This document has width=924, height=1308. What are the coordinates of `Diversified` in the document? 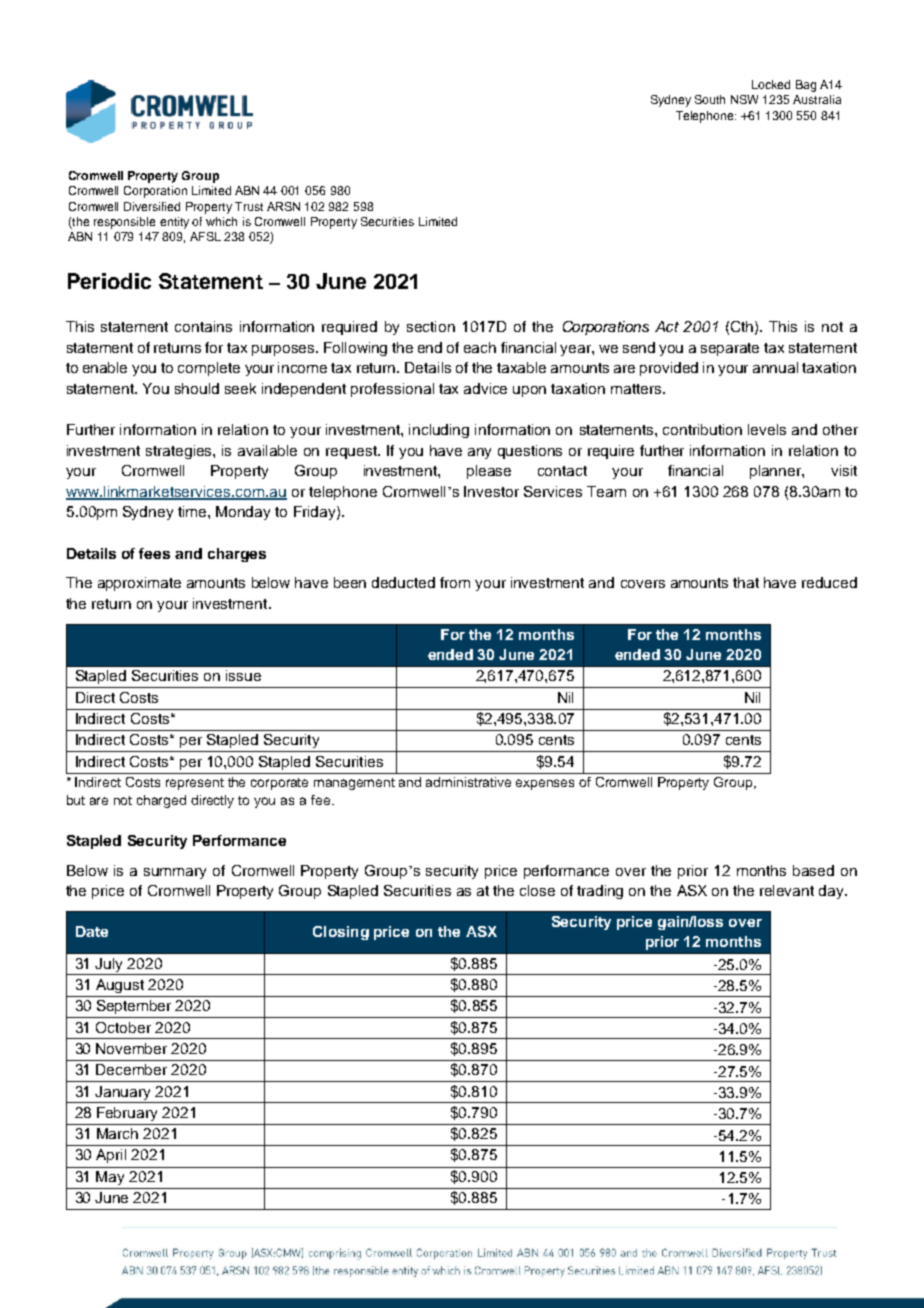 It's located at (152, 206).
